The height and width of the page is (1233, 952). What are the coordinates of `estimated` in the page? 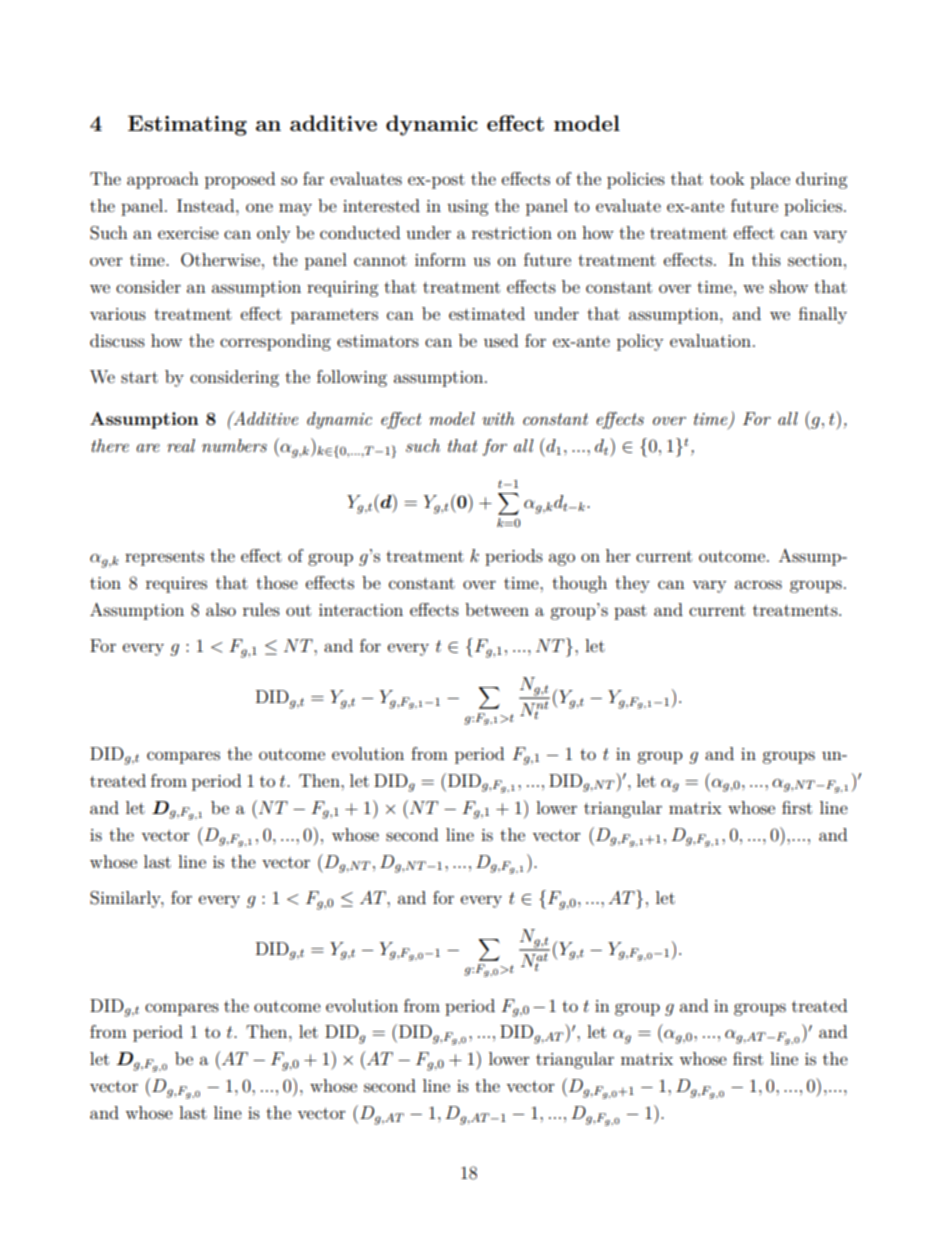 It's located at (487, 313).
